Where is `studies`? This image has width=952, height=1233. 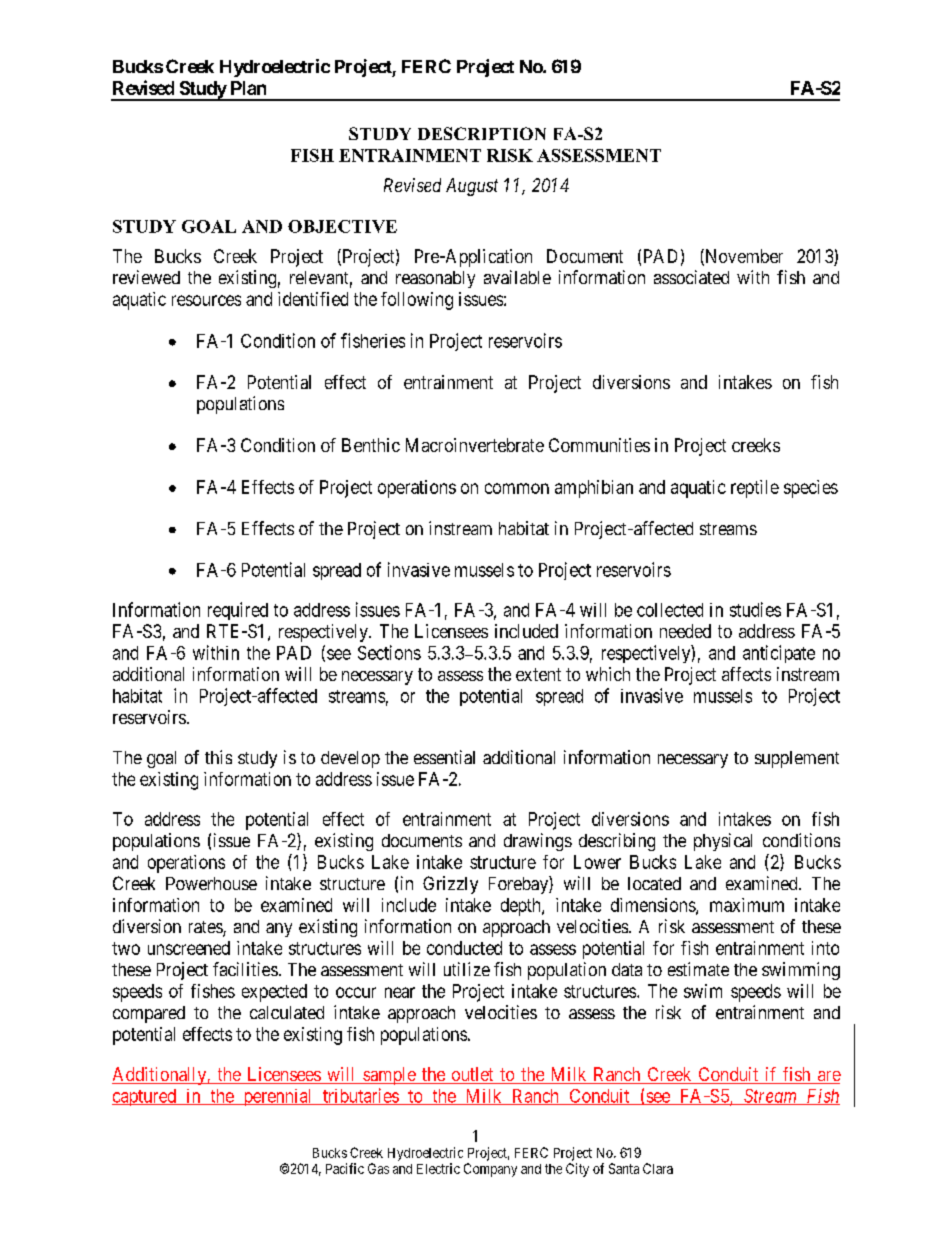
studies is located at coordinates (755, 609).
